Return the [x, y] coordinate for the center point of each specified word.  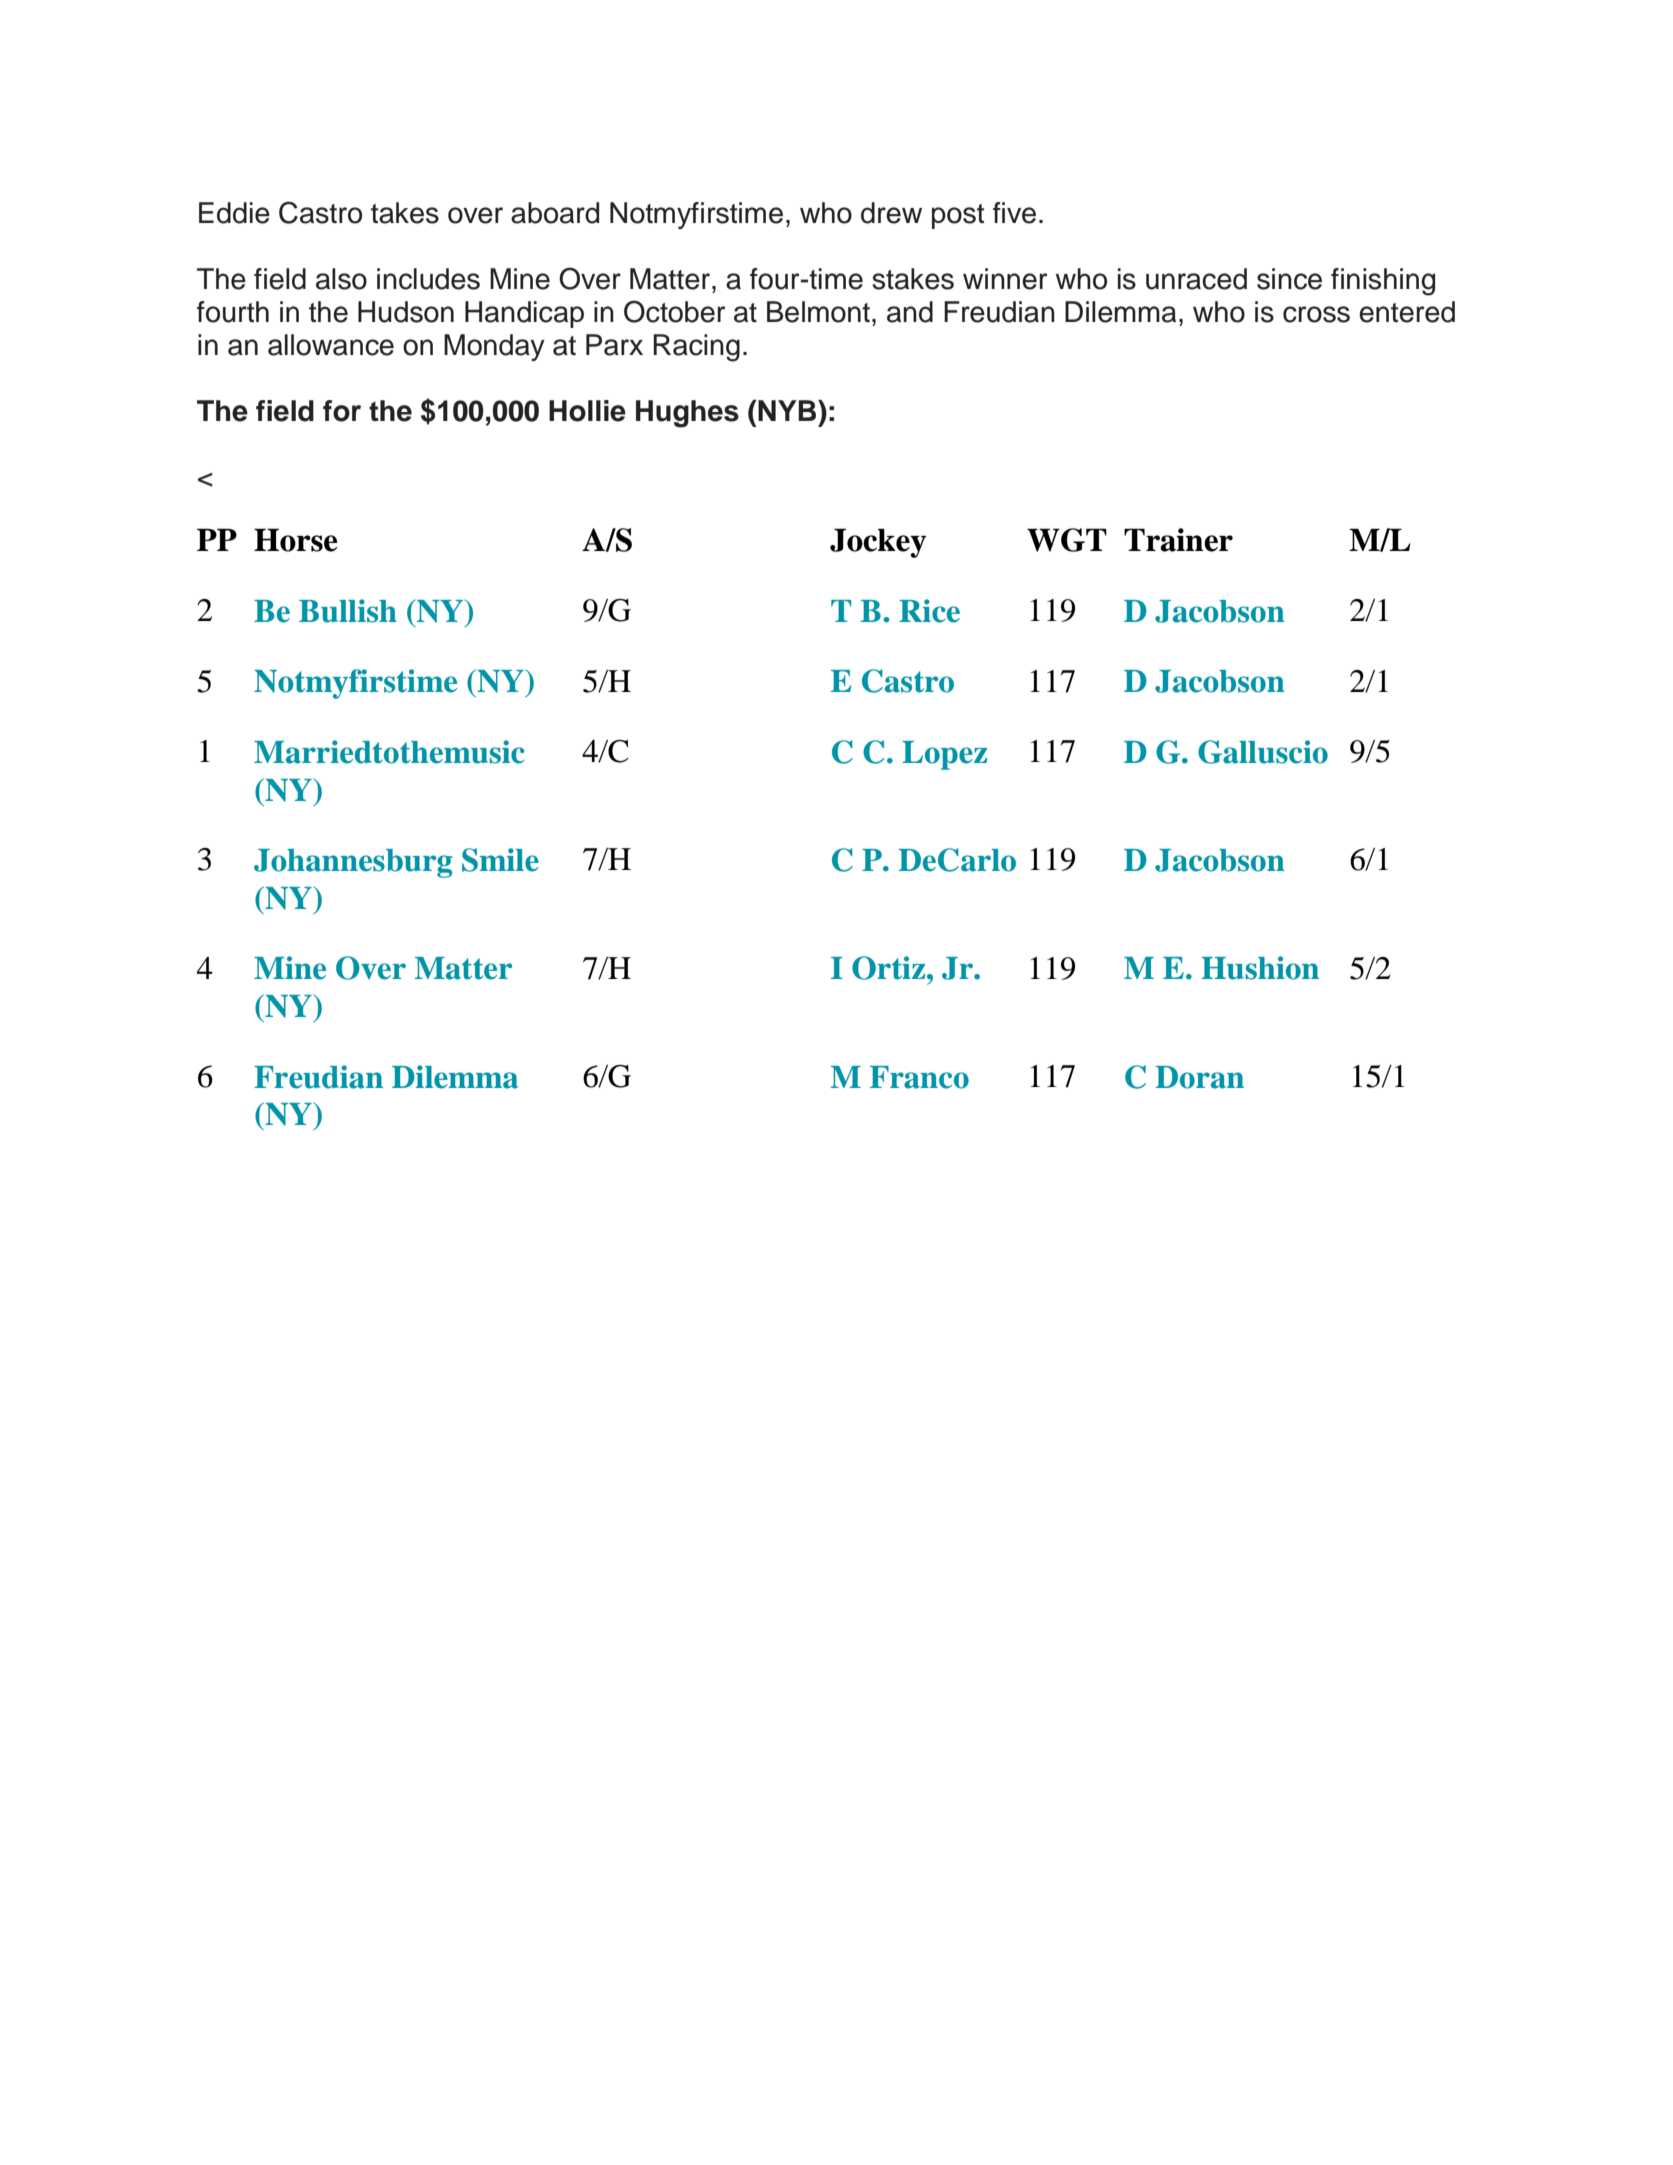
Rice [929, 611]
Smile [500, 860]
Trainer [1178, 540]
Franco [919, 1077]
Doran [1200, 1077]
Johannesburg [353, 863]
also [341, 279]
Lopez [944, 755]
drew [891, 213]
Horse [296, 540]
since [1289, 279]
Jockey [878, 543]
